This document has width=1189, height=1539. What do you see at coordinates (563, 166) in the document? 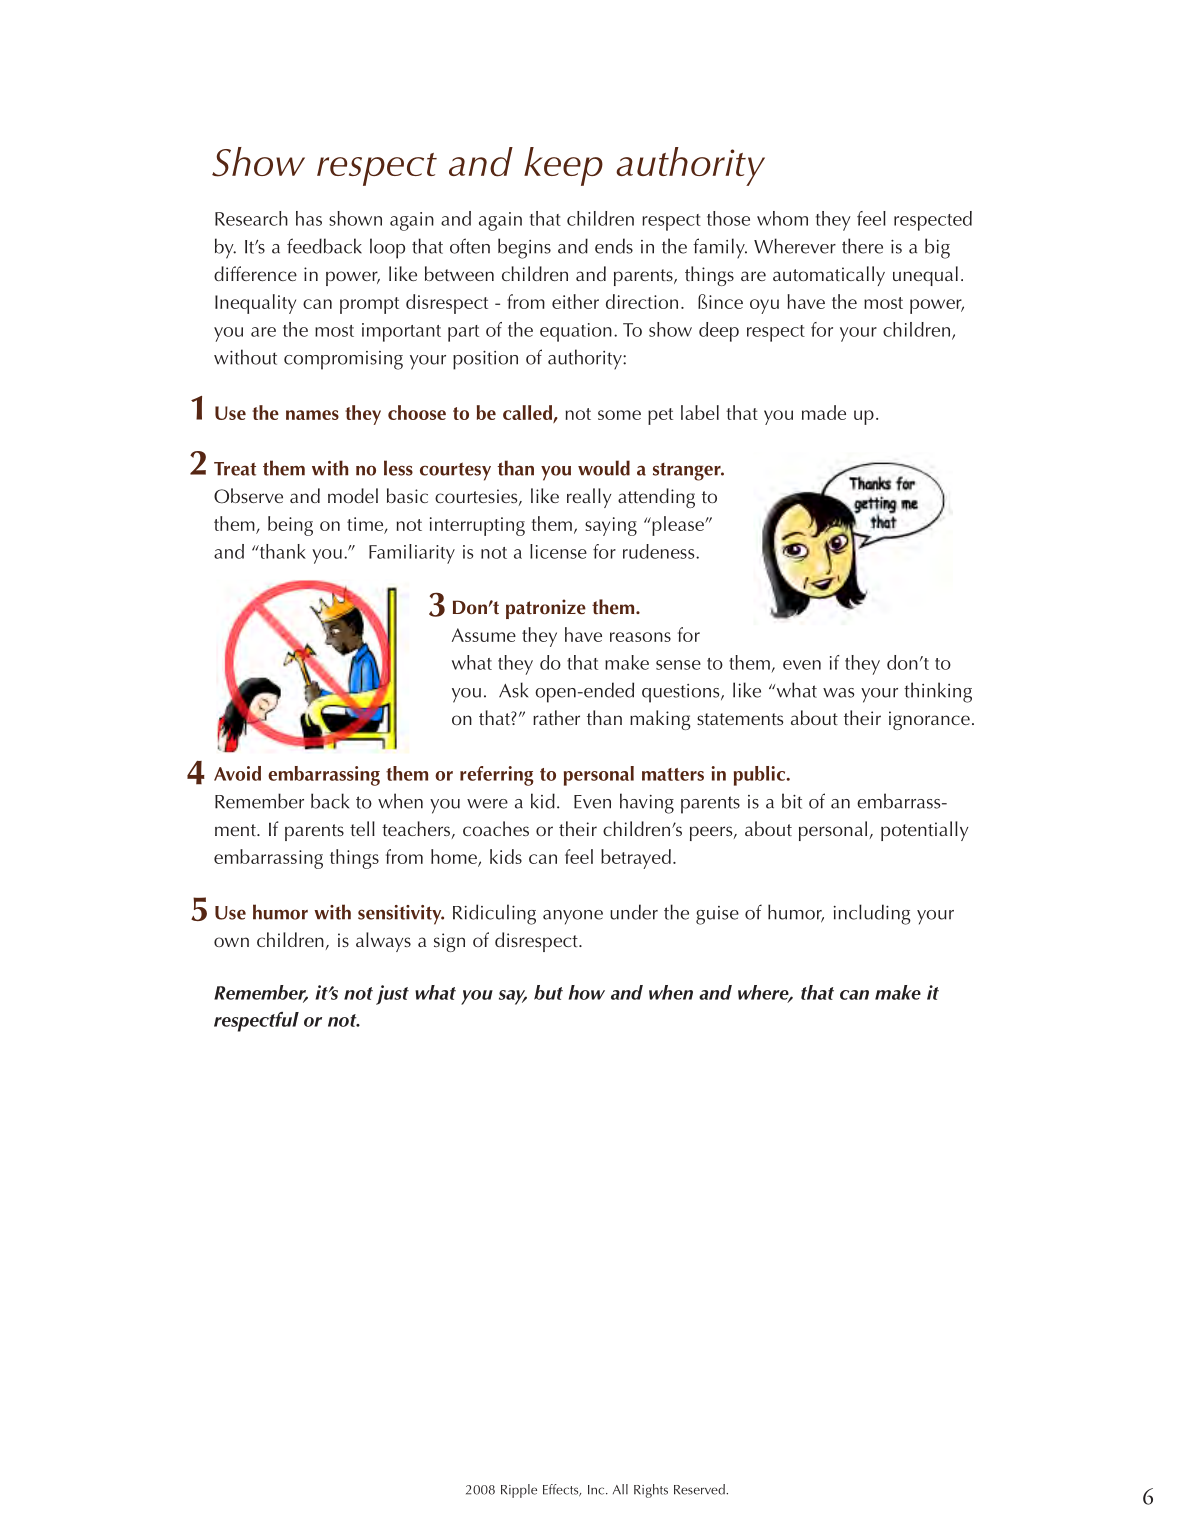
I see `keep` at bounding box center [563, 166].
